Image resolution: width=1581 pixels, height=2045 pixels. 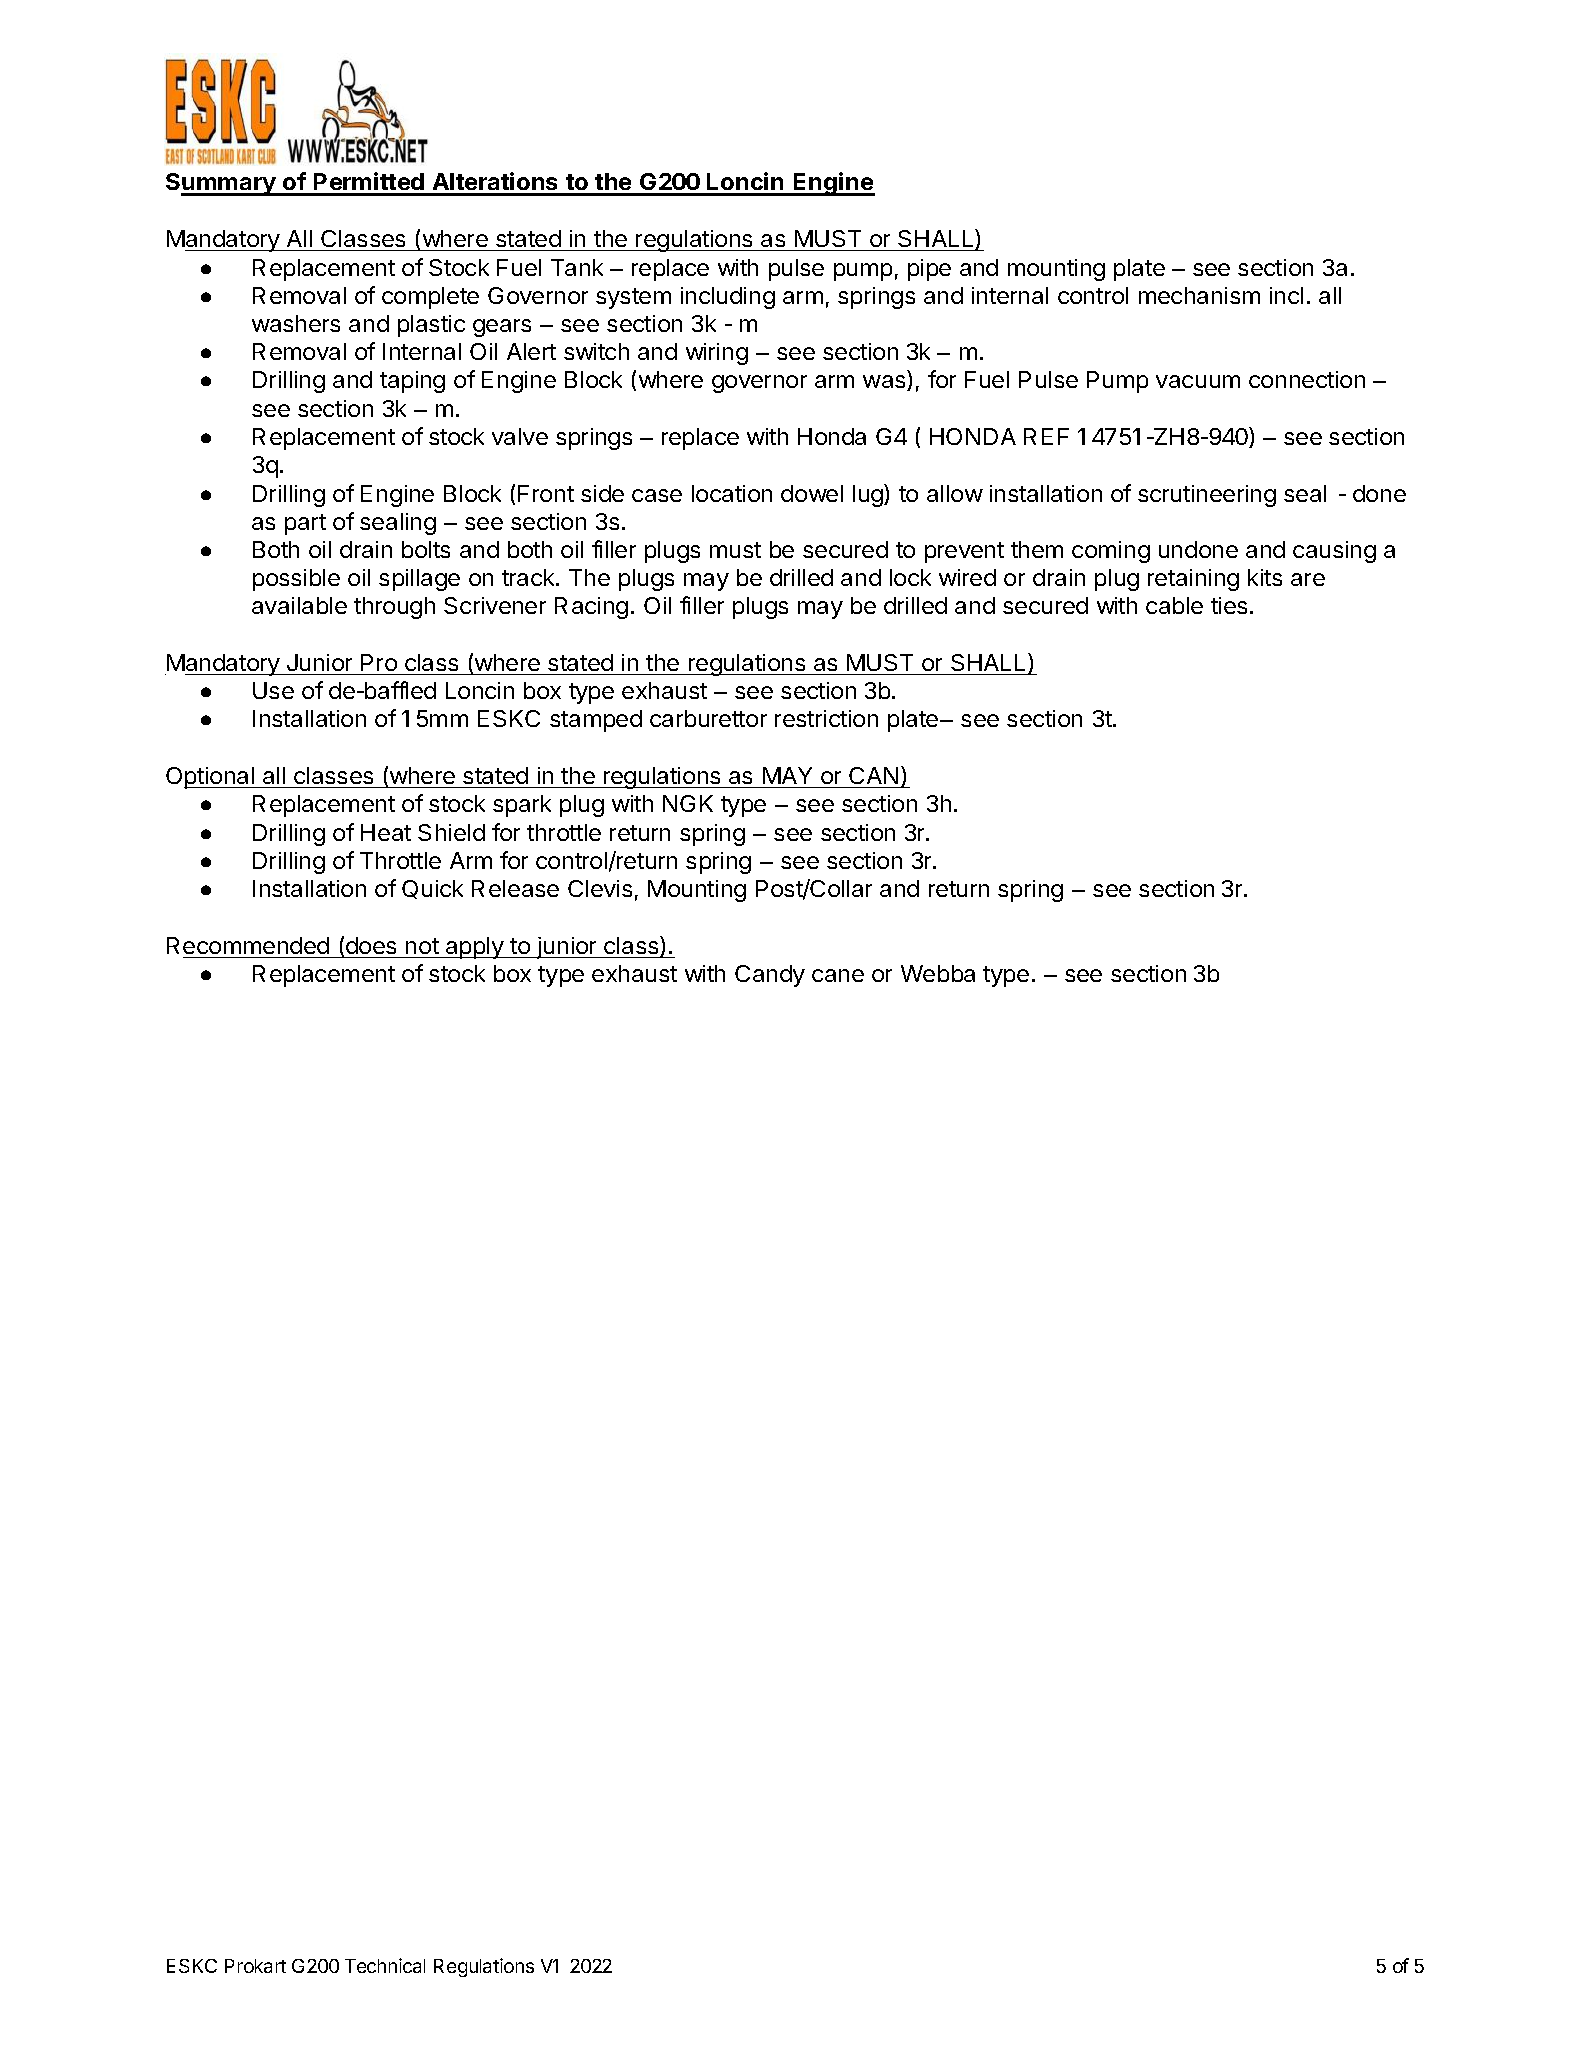 I want to click on Release, so click(x=515, y=888).
